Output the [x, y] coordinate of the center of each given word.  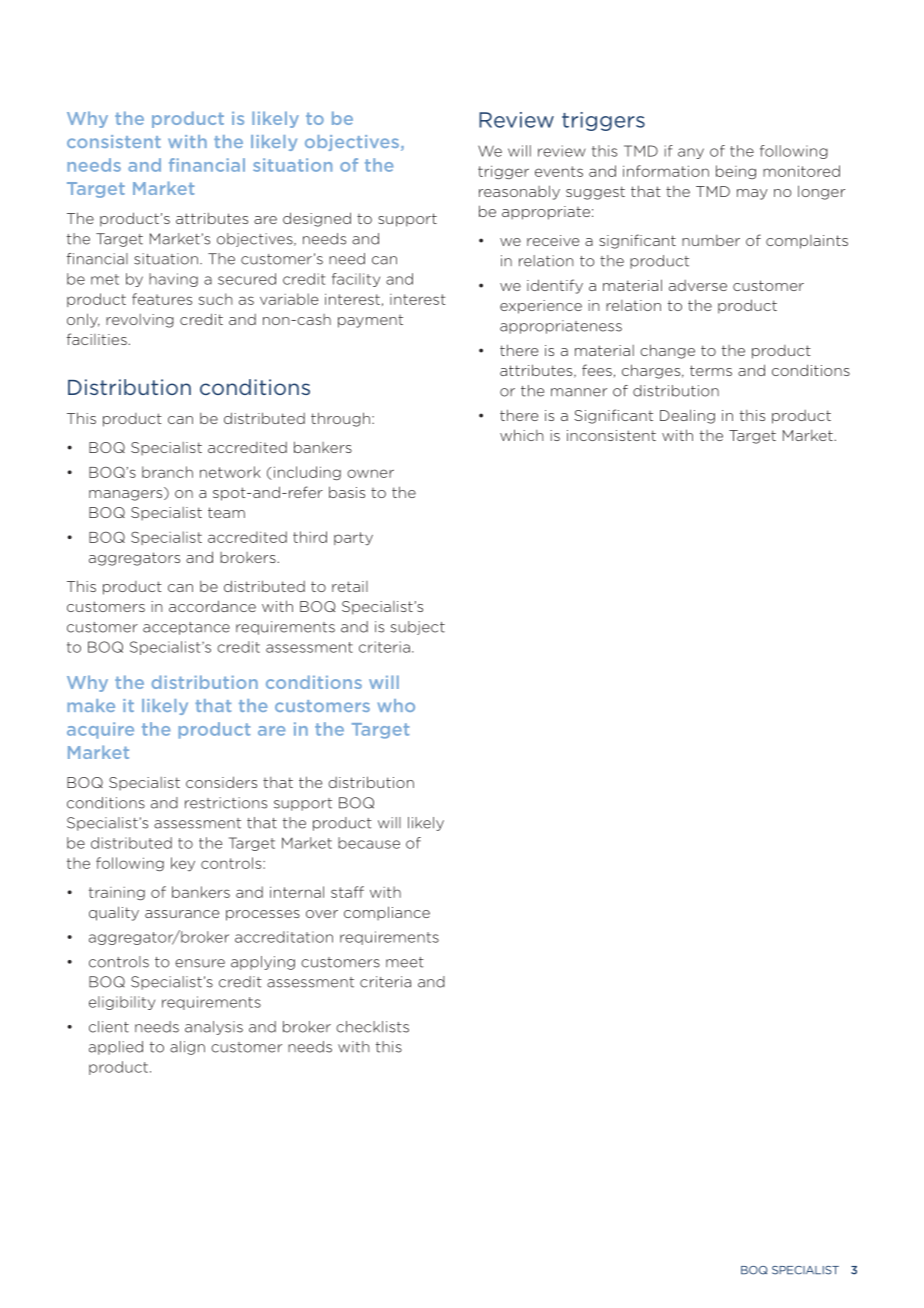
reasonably [519, 192]
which [521, 435]
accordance [212, 606]
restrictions [226, 803]
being [736, 172]
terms [711, 370]
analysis [214, 1028]
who [396, 705]
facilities [98, 339]
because [369, 843]
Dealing [687, 416]
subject [418, 628]
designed [317, 219]
